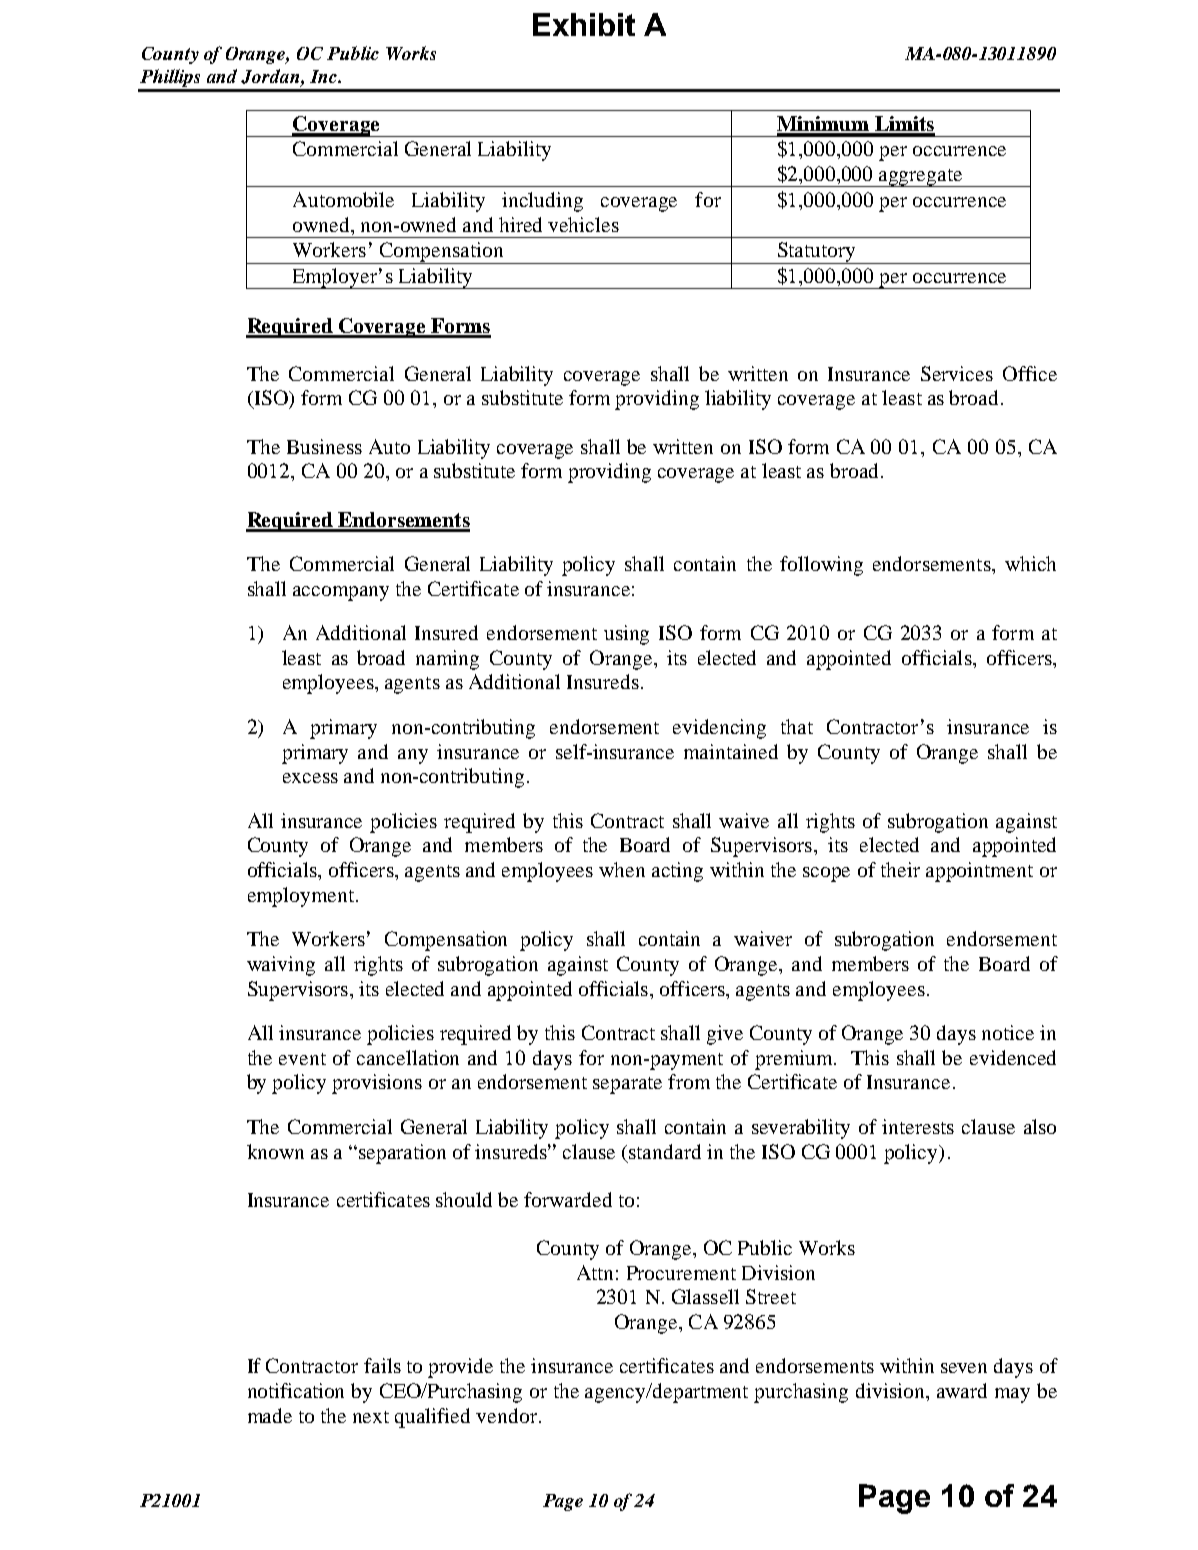 The image size is (1198, 1550). What do you see at coordinates (921, 178) in the page?
I see `aggregate` at bounding box center [921, 178].
